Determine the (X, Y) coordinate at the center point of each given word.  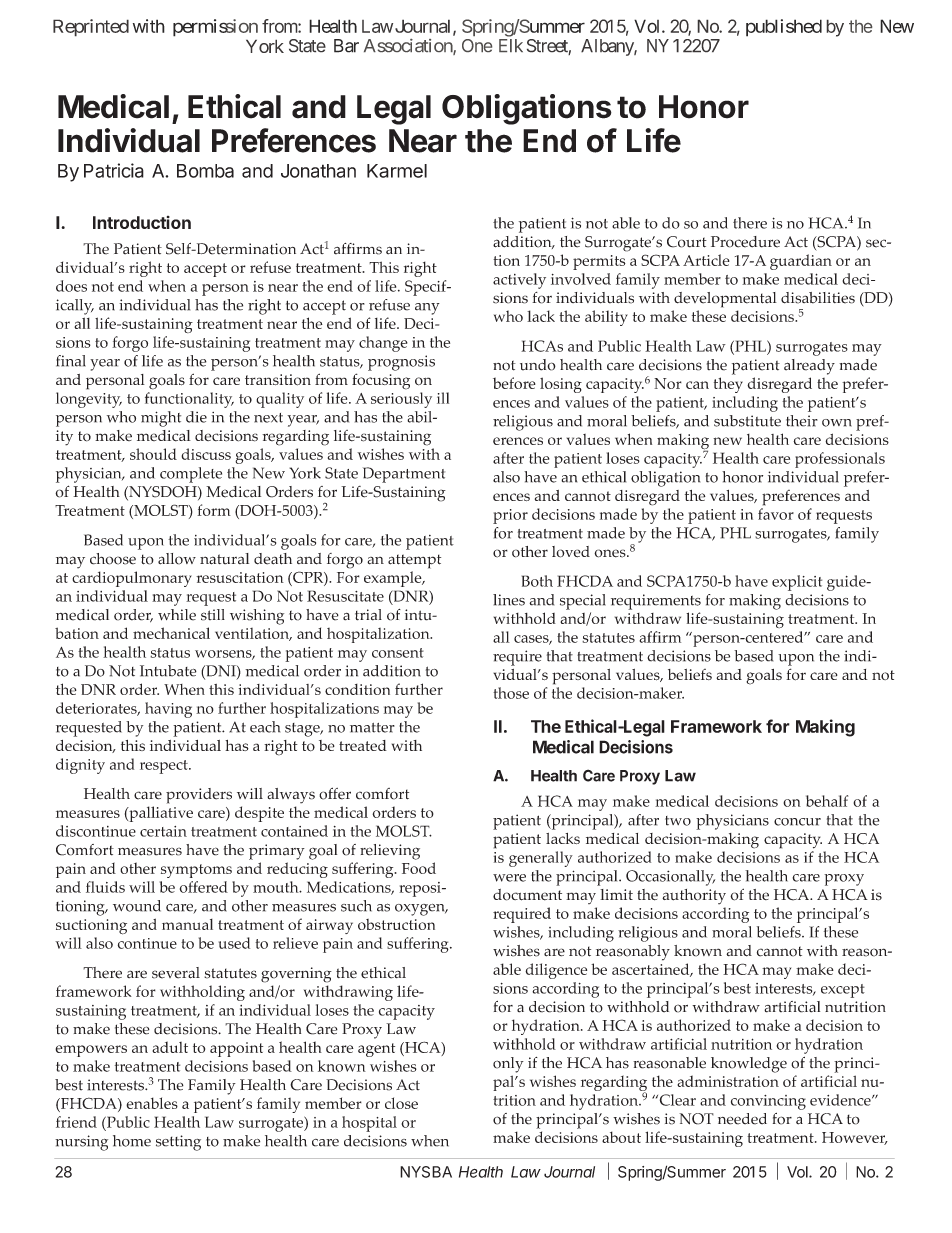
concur (797, 822)
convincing (768, 1102)
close (401, 1103)
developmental (725, 300)
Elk (511, 45)
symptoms (196, 871)
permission (215, 28)
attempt (414, 561)
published (784, 28)
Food (419, 868)
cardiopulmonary (132, 579)
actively (519, 281)
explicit (797, 583)
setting (178, 1143)
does (71, 286)
